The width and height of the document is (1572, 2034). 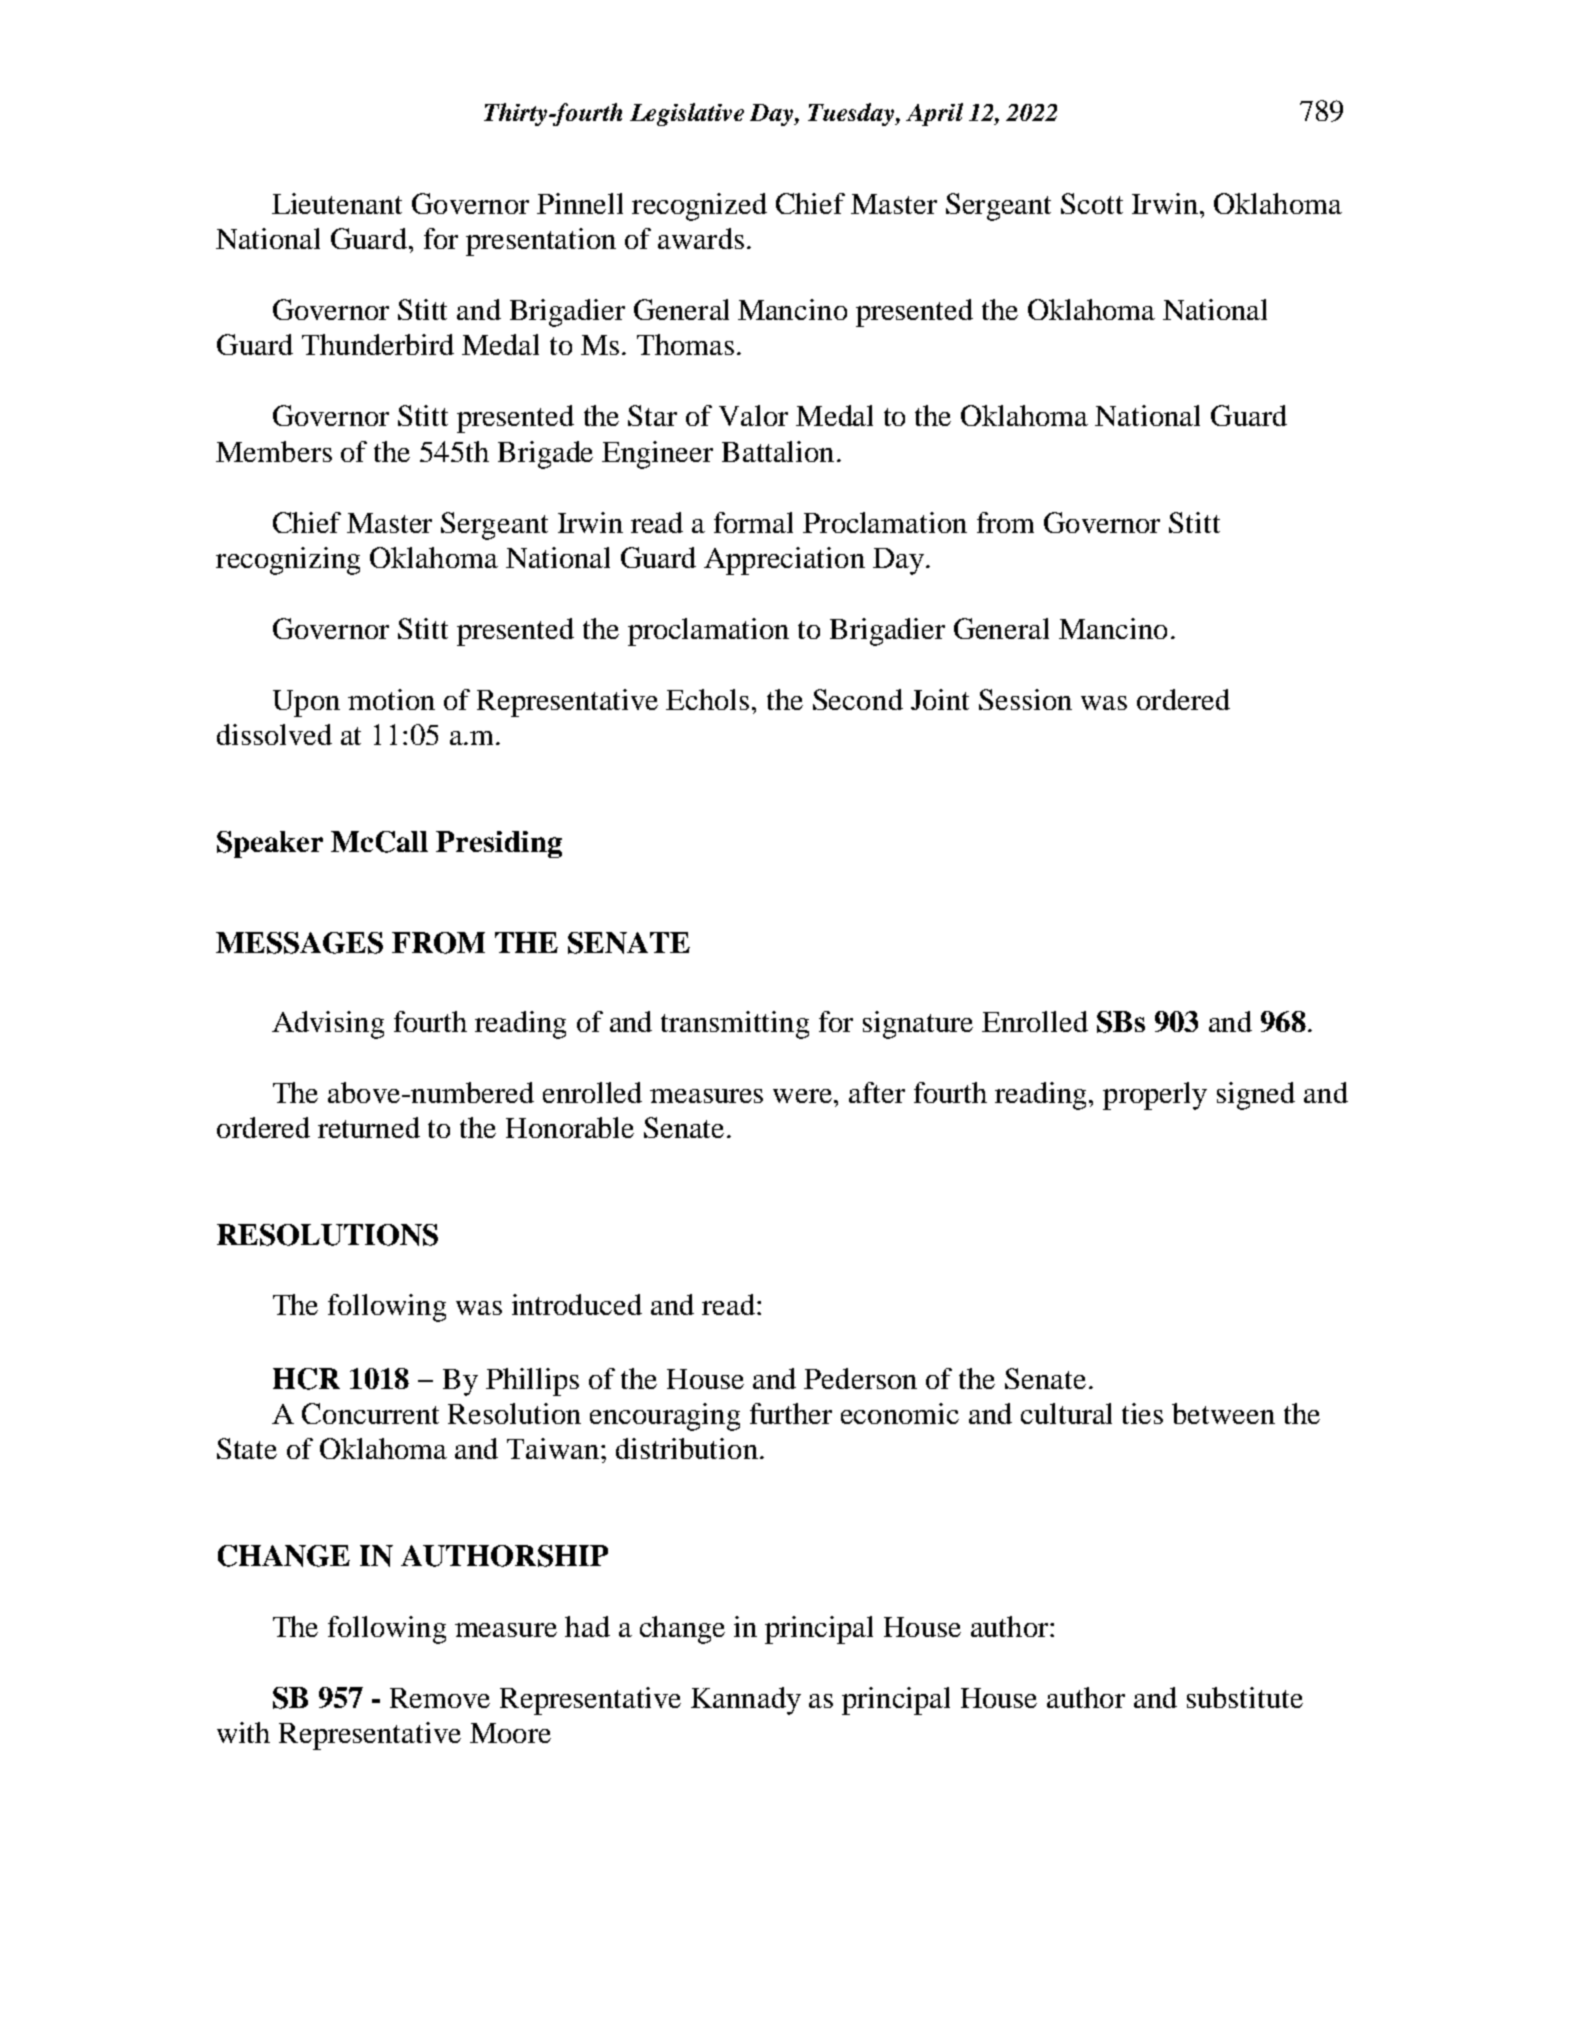 I want to click on Scott, so click(x=1092, y=203).
